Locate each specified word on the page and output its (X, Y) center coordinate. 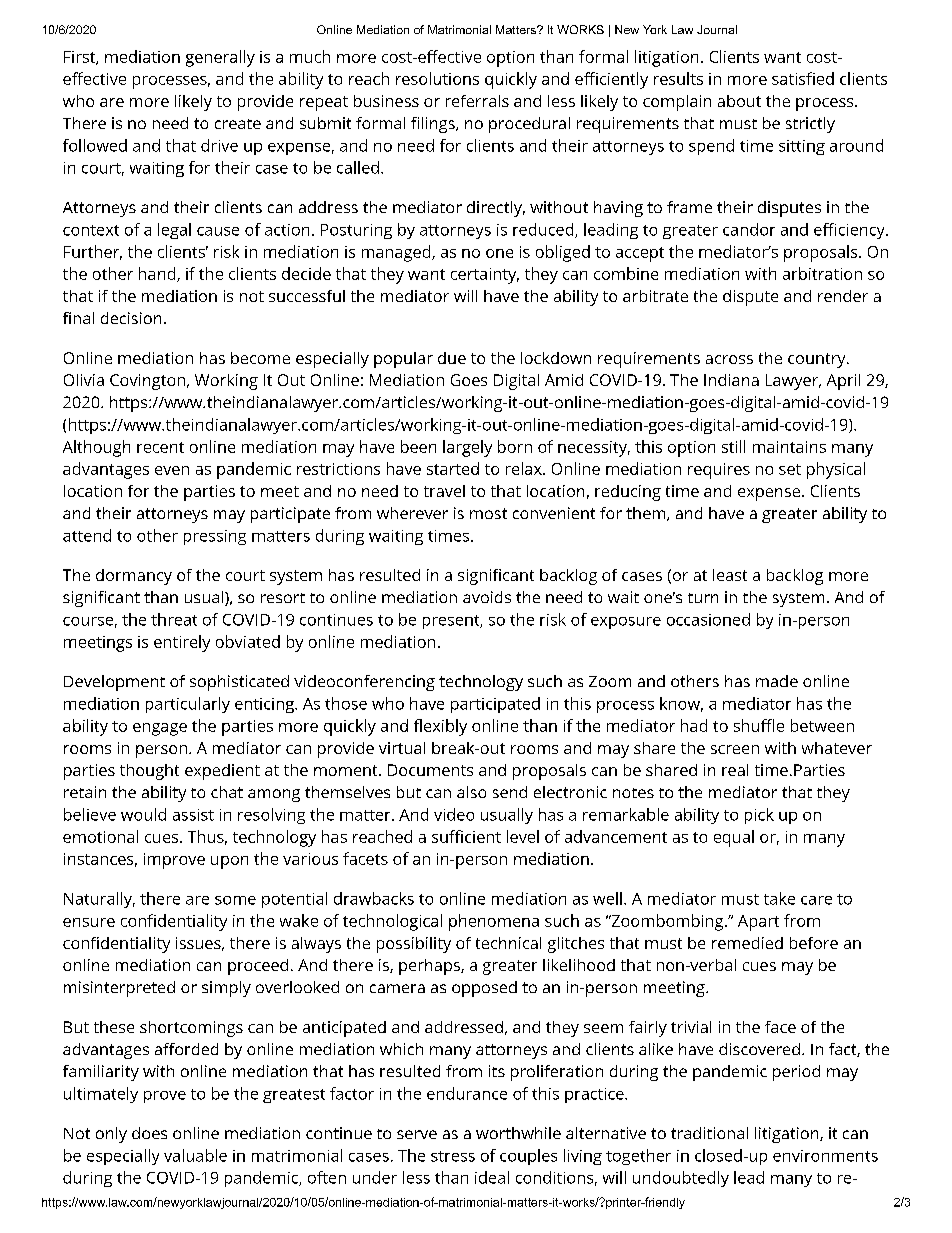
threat (174, 619)
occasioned (708, 619)
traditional (709, 1133)
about (739, 101)
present (452, 622)
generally (220, 58)
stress (453, 1156)
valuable (195, 1155)
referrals (477, 101)
